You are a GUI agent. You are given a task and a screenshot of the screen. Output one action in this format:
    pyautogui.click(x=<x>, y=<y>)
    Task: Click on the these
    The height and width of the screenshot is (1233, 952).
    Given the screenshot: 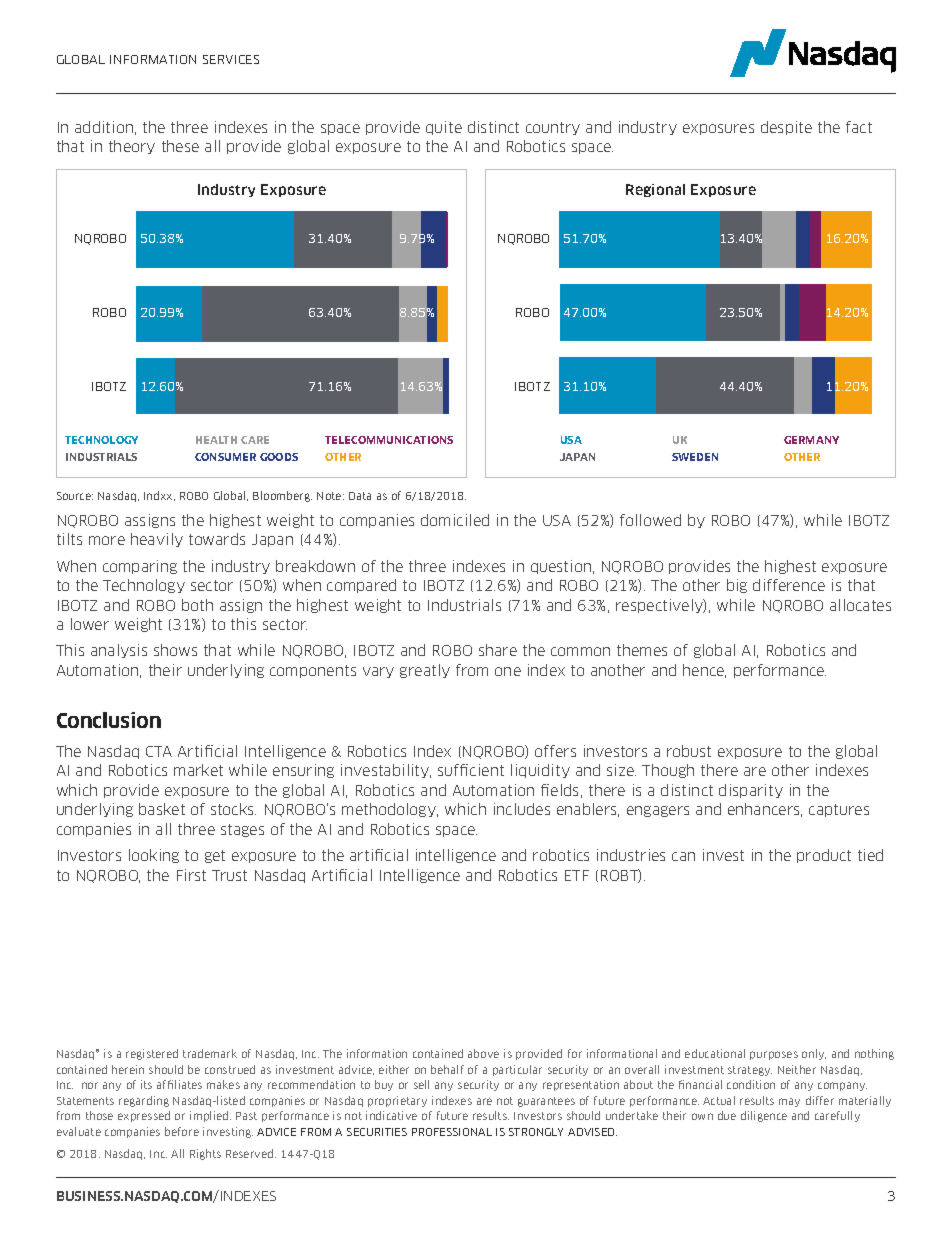 What is the action you would take?
    pyautogui.click(x=180, y=146)
